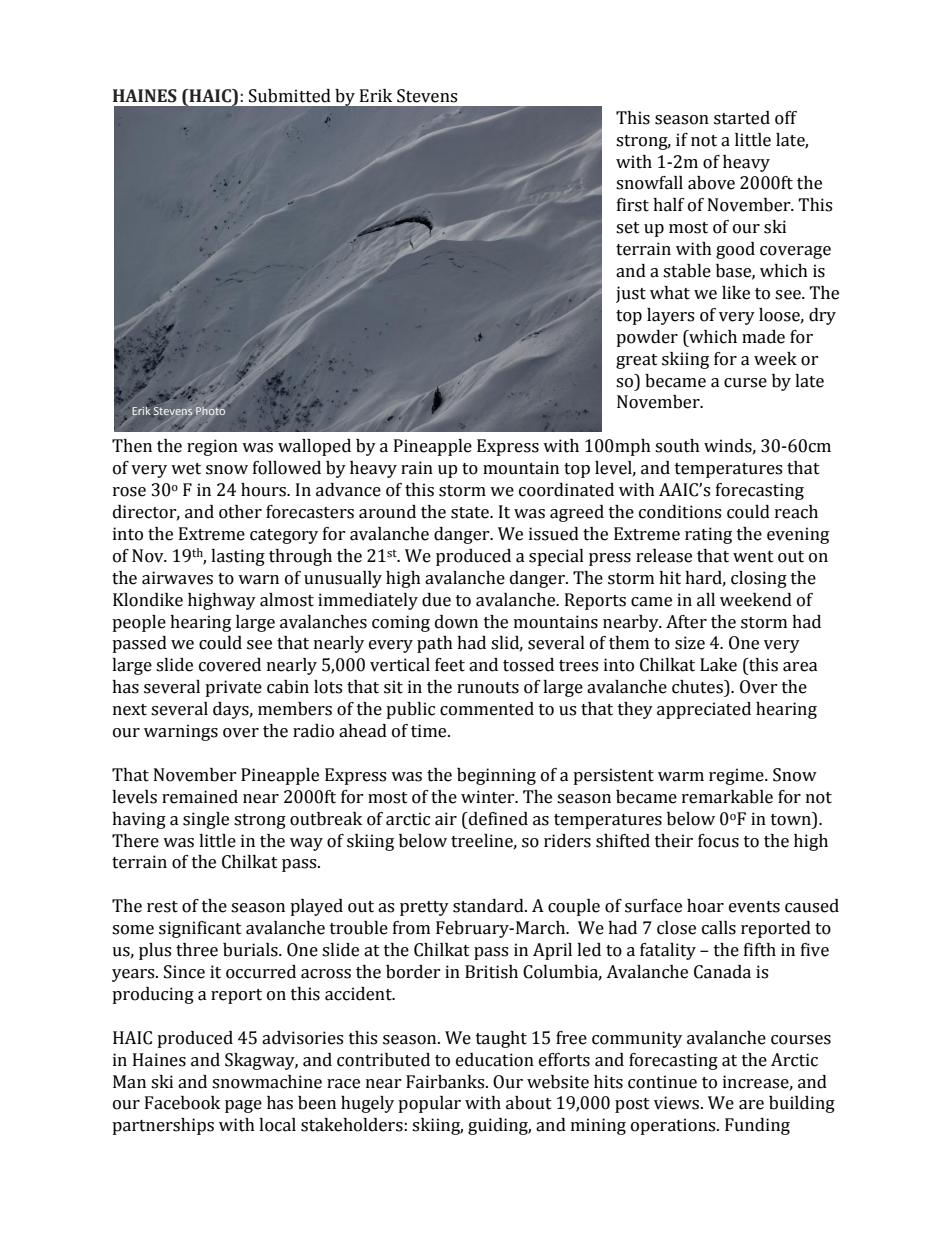 Image resolution: width=952 pixels, height=1233 pixels. I want to click on Fairbanks, so click(446, 1082).
